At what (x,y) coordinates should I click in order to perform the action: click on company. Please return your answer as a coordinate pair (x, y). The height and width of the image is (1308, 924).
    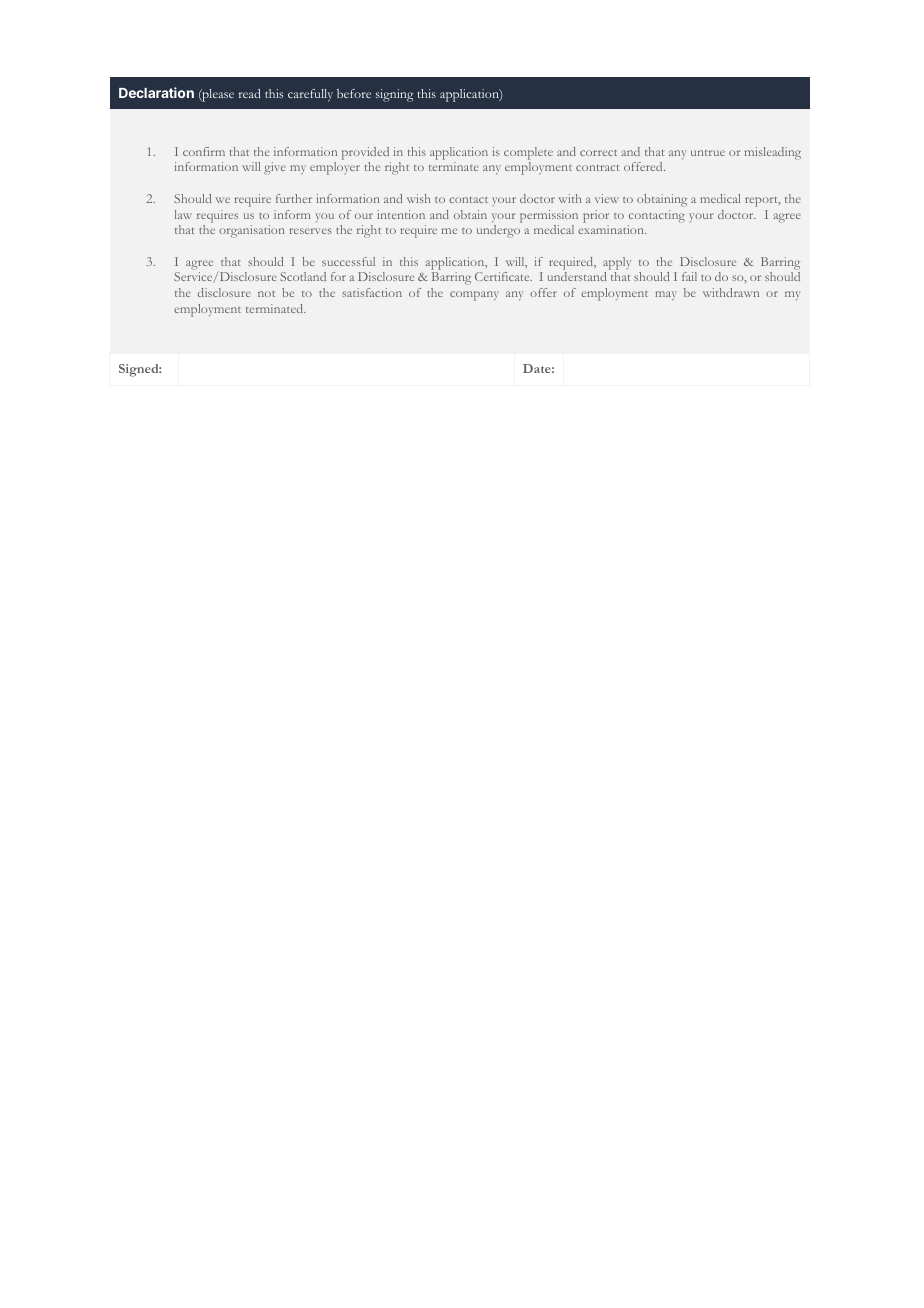
    Looking at the image, I should click on (474, 296).
